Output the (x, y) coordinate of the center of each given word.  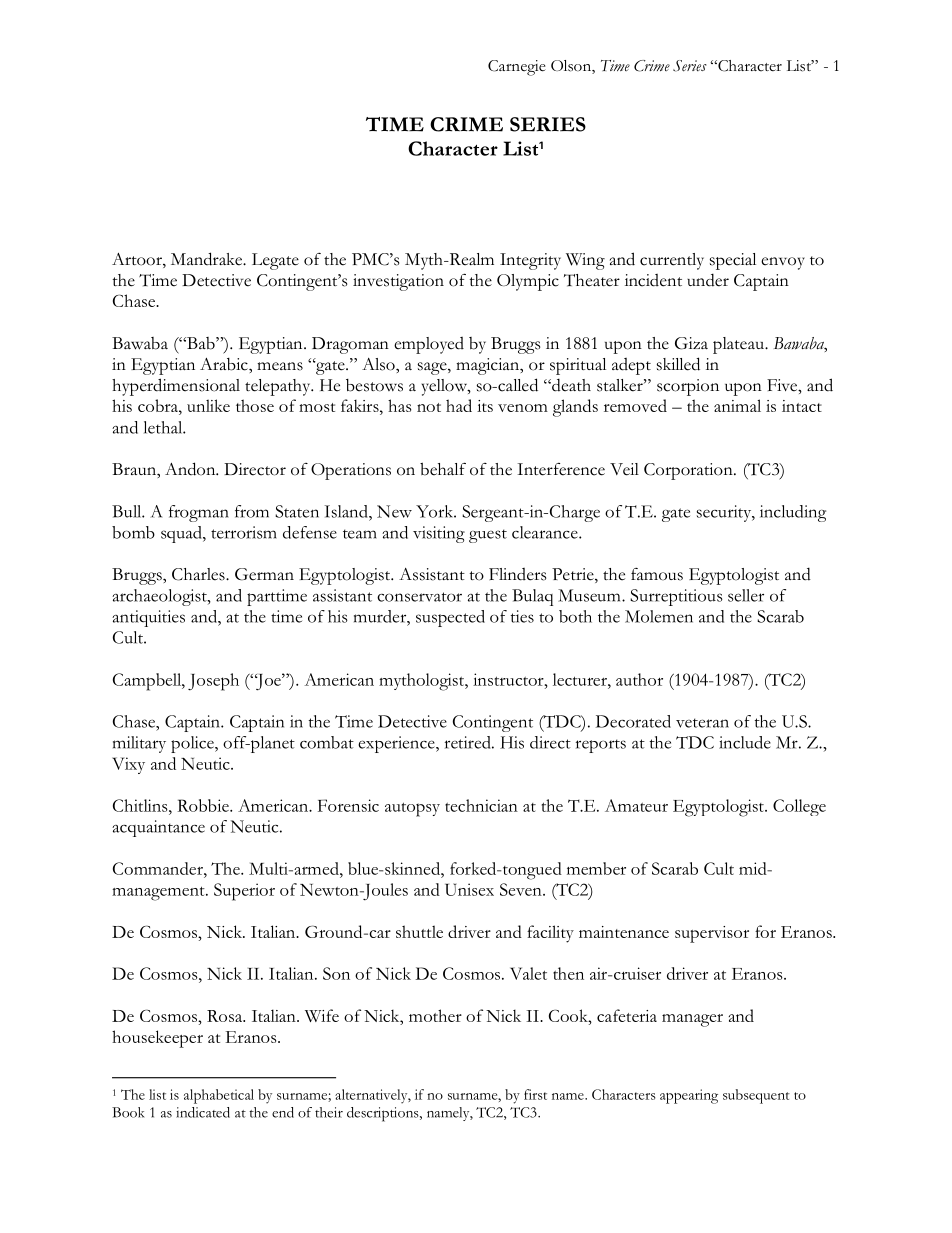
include (745, 742)
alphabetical (219, 1096)
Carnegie (517, 68)
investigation (398, 282)
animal (737, 405)
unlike (208, 405)
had (459, 405)
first (535, 1094)
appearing (689, 1096)
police (193, 744)
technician (481, 805)
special (733, 261)
